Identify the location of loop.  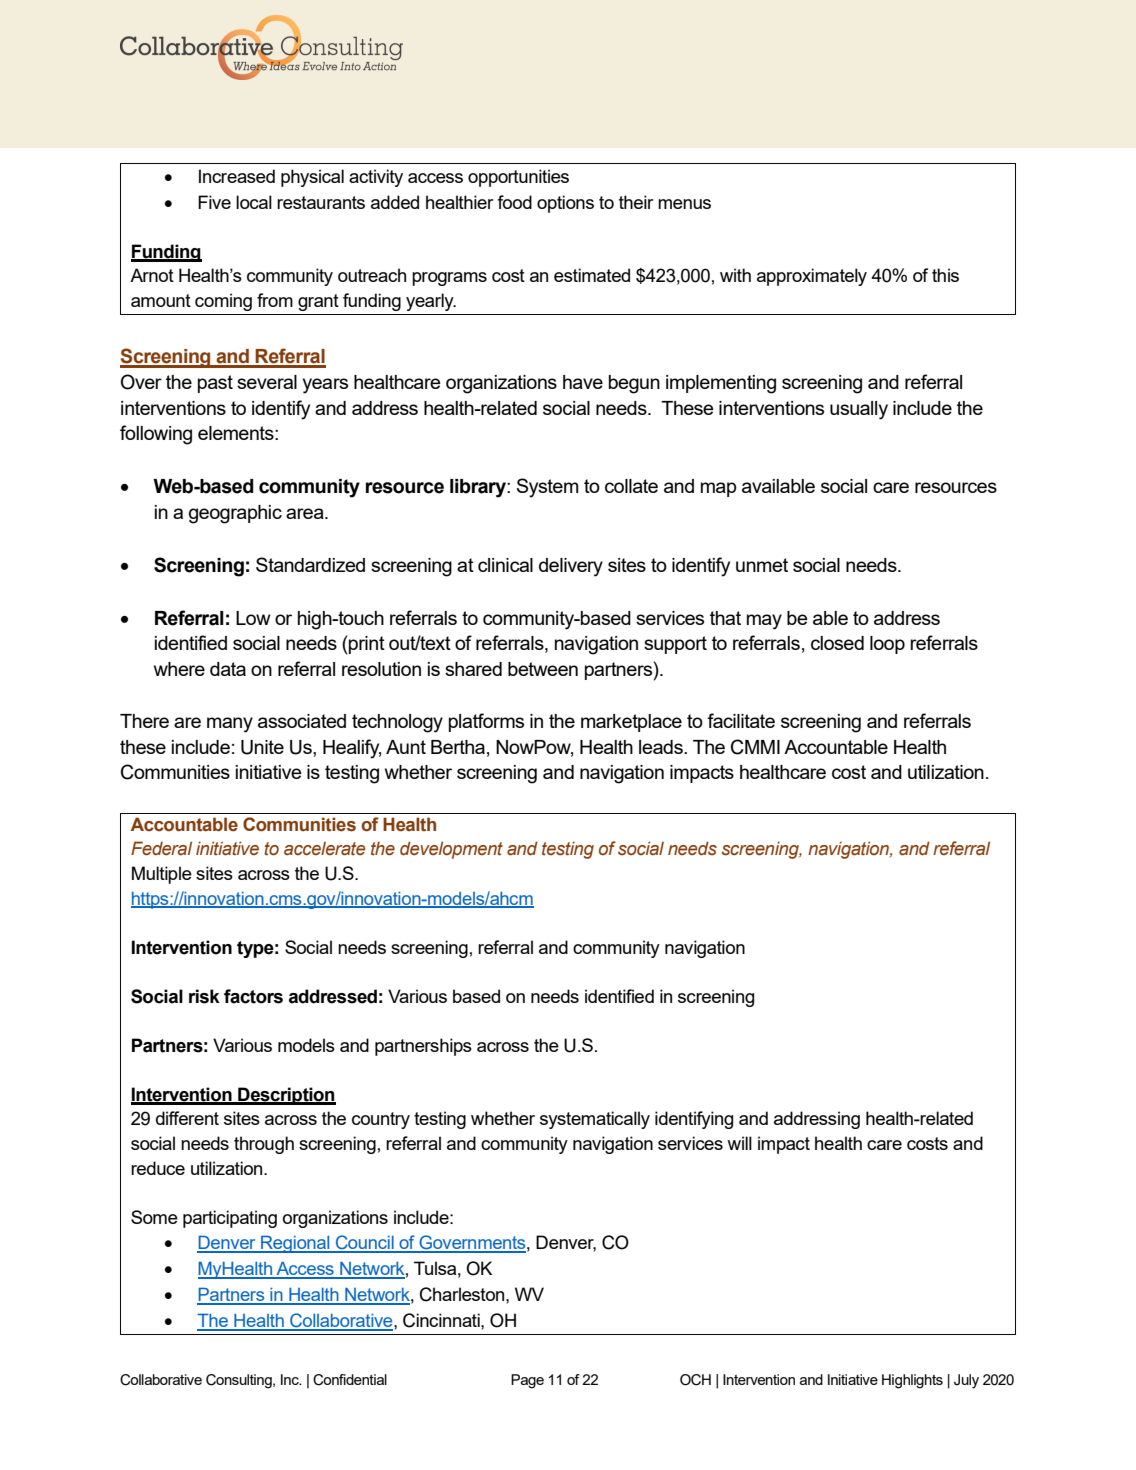
(887, 645).
